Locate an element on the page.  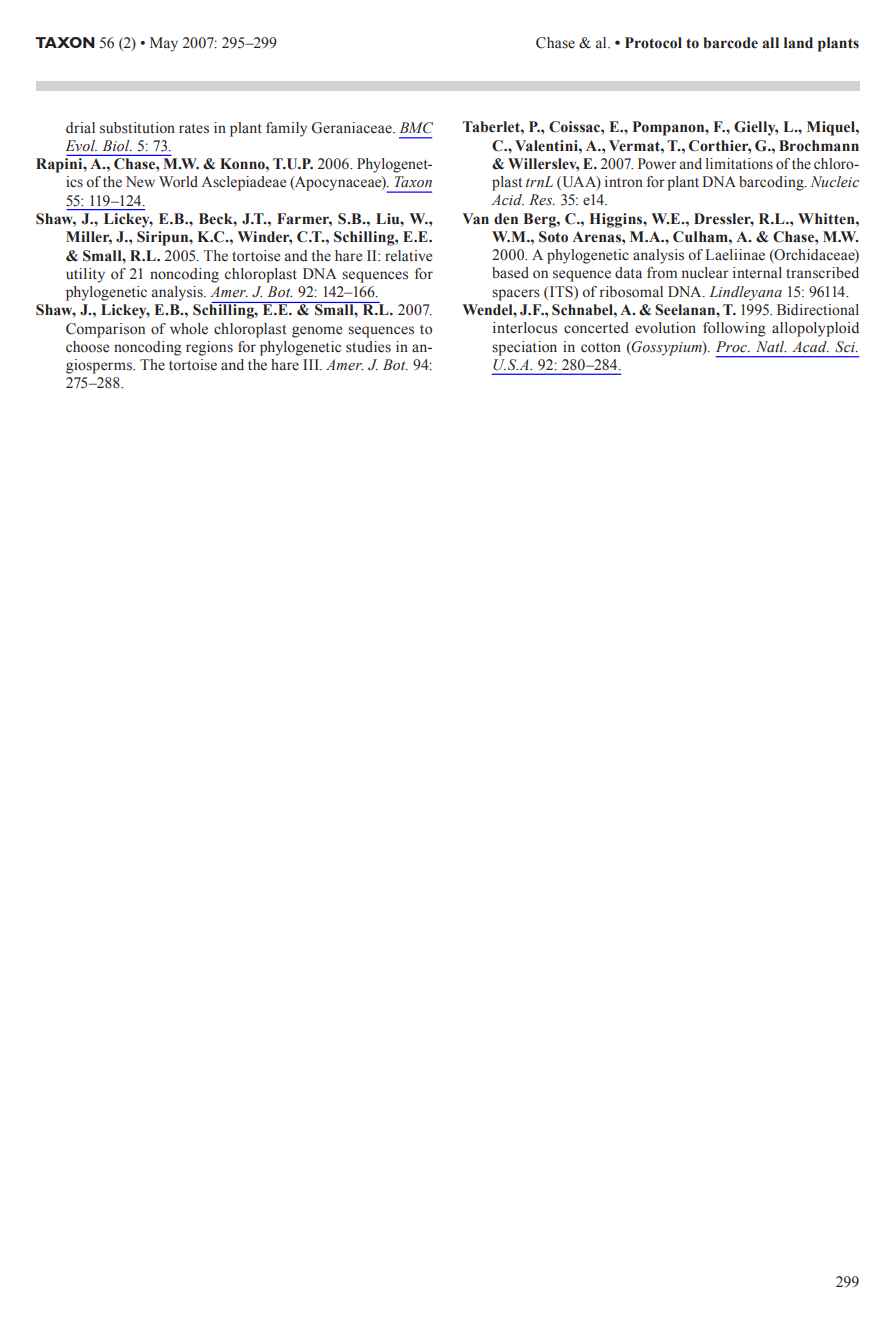
Acid is located at coordinates (507, 200).
